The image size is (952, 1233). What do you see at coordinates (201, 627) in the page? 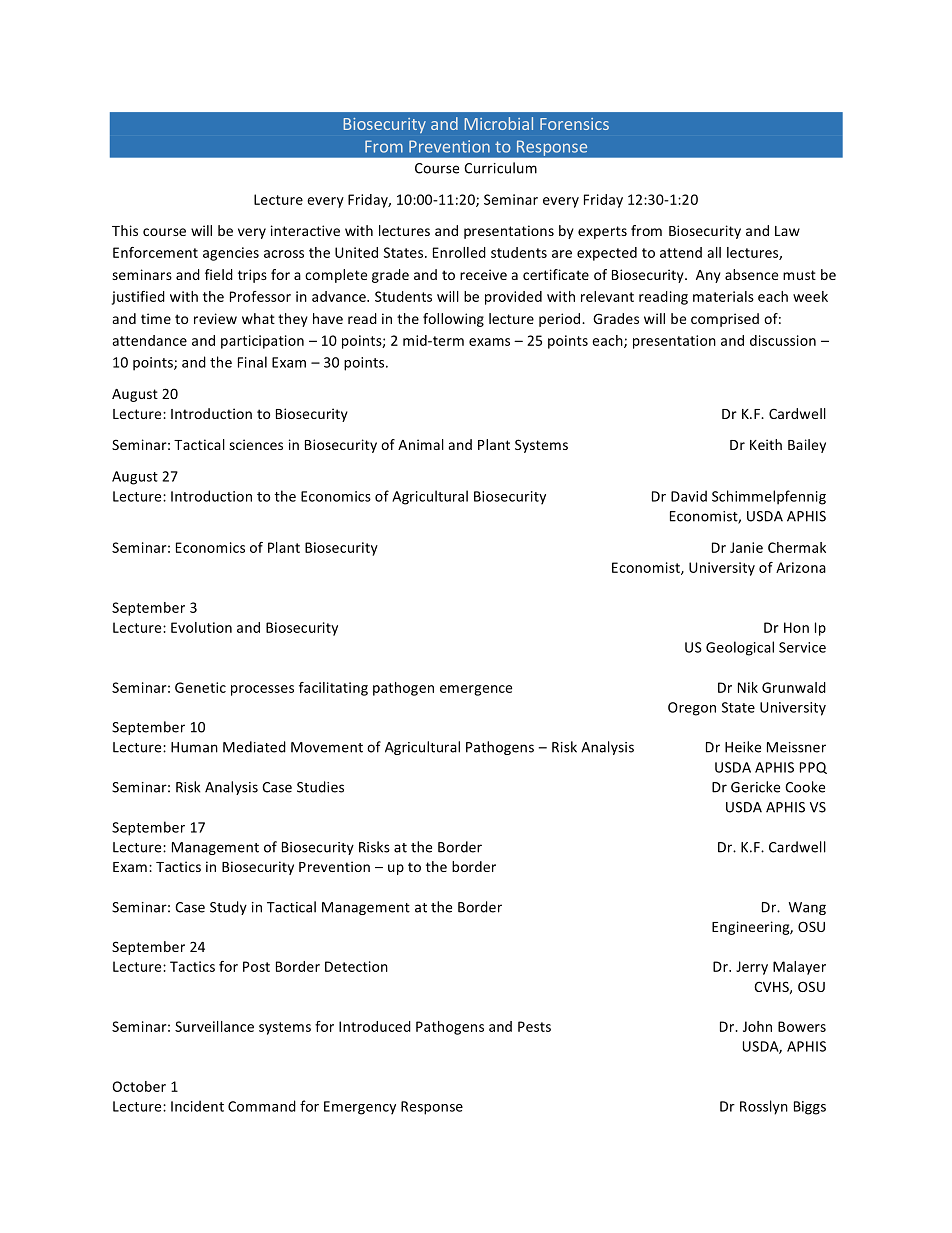
I see `Evolution` at bounding box center [201, 627].
